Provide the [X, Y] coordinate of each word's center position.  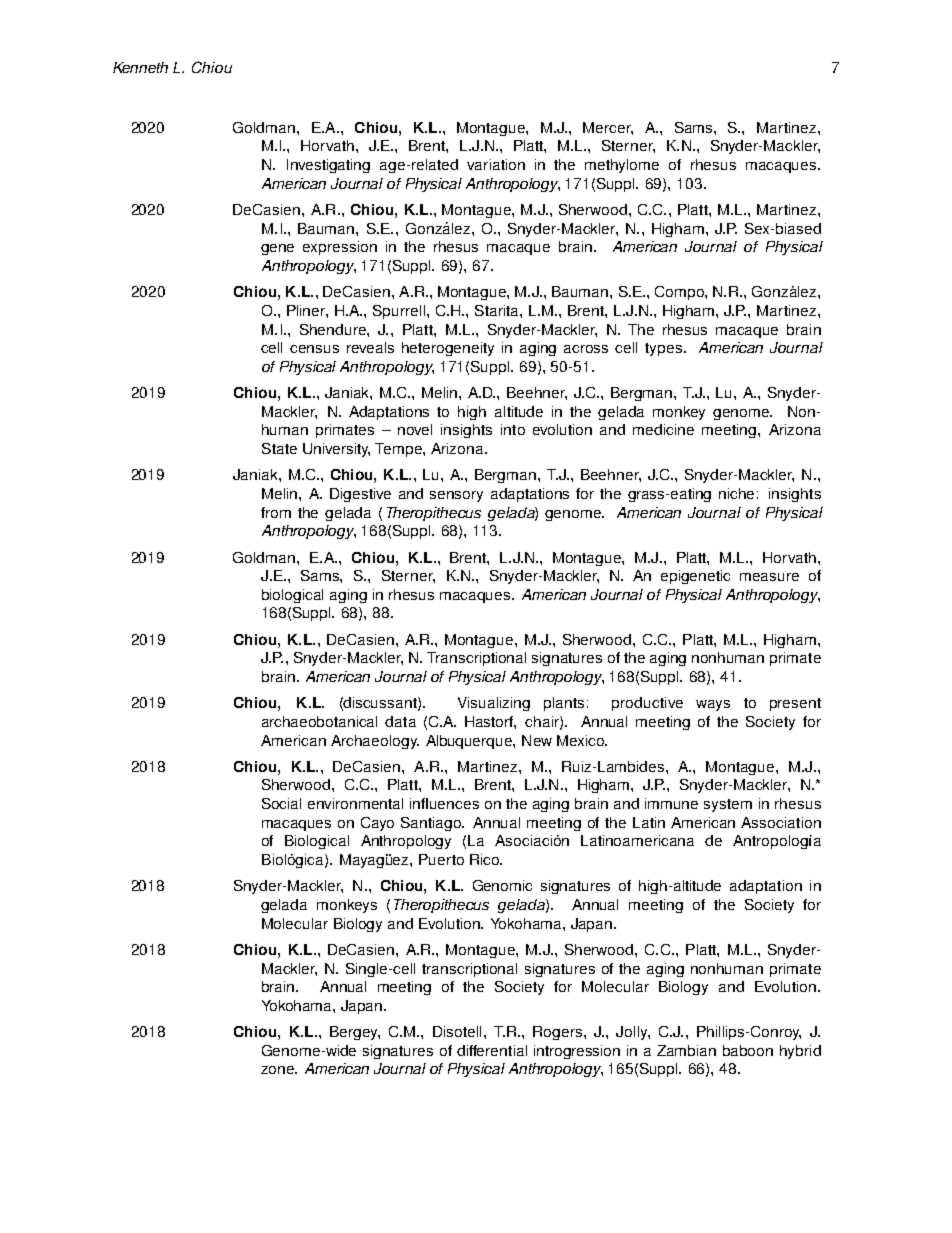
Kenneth [140, 67]
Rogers [559, 1033]
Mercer [608, 128]
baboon [748, 1050]
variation [496, 164]
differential [492, 1050]
